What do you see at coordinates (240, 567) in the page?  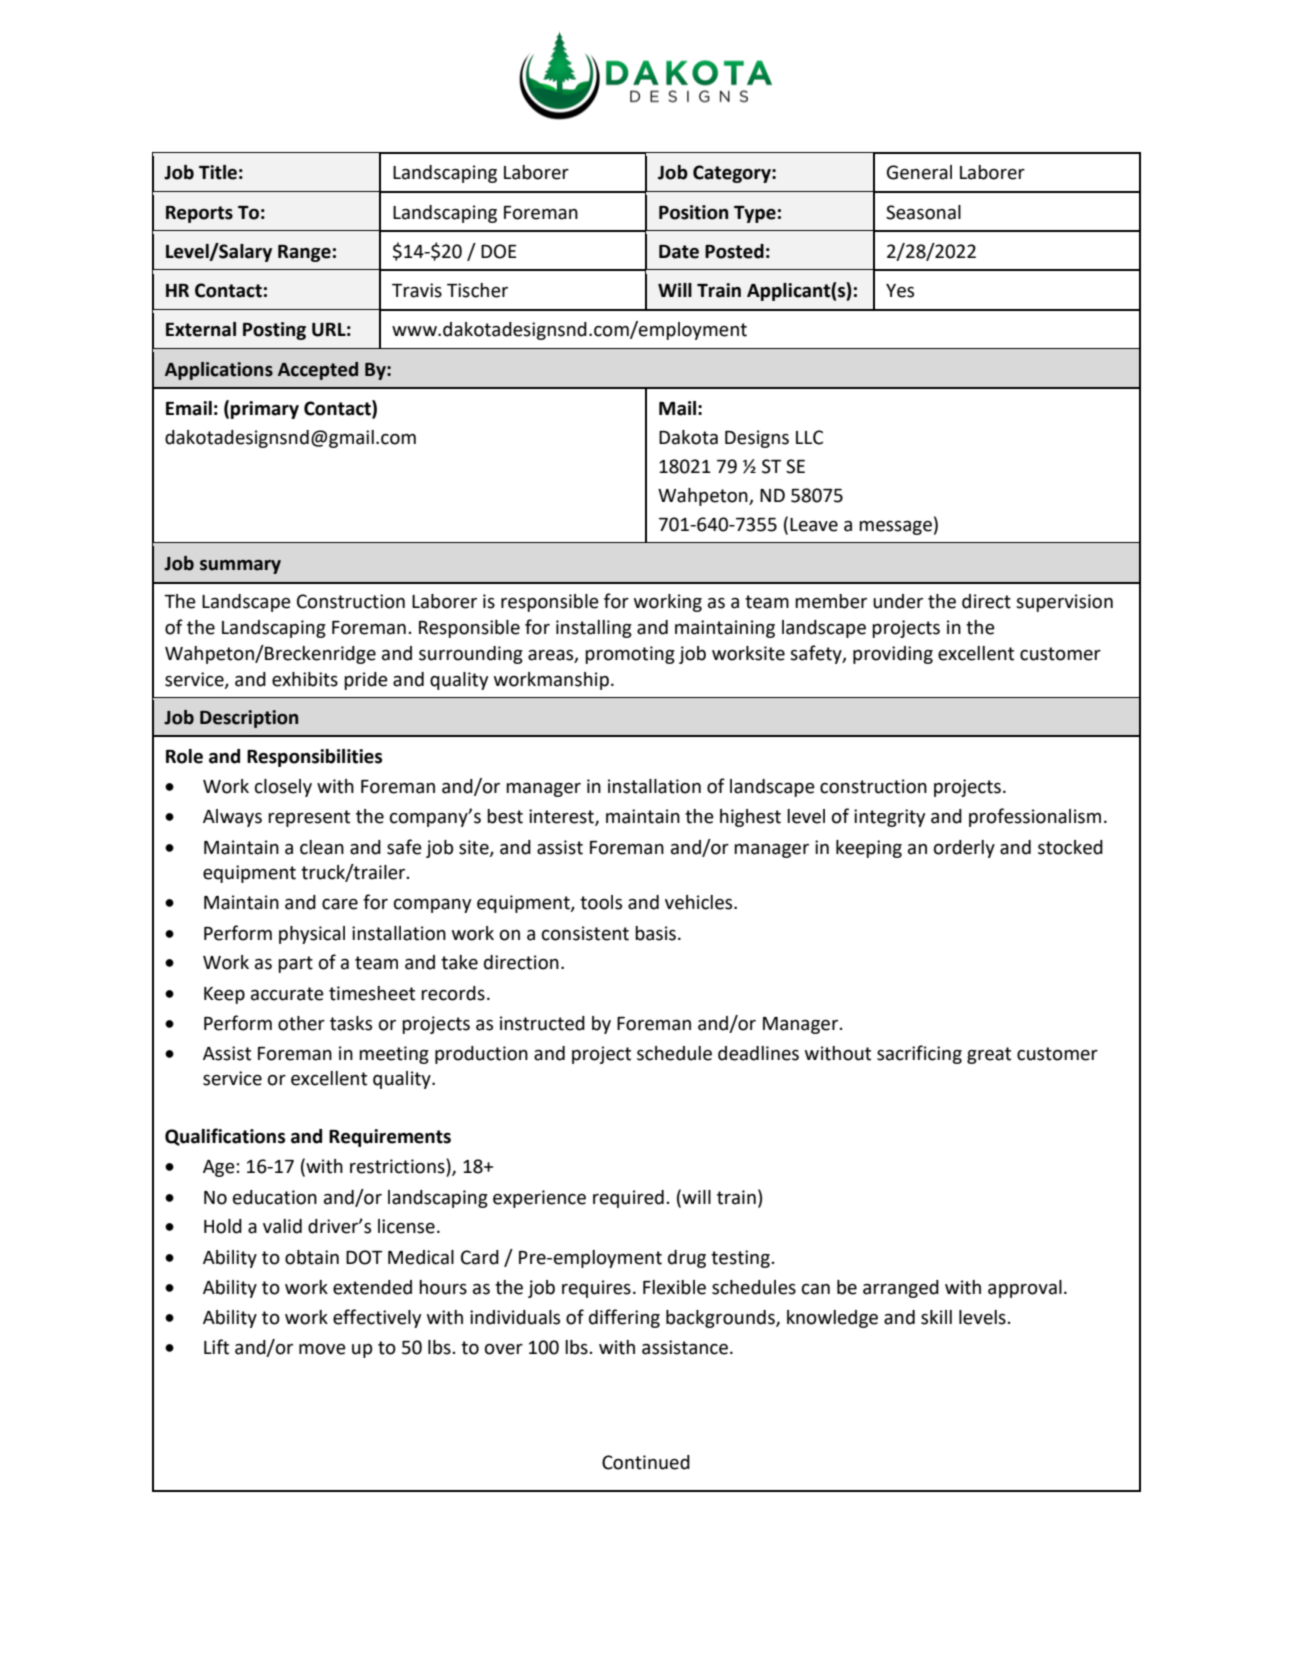 I see `summary` at bounding box center [240, 567].
